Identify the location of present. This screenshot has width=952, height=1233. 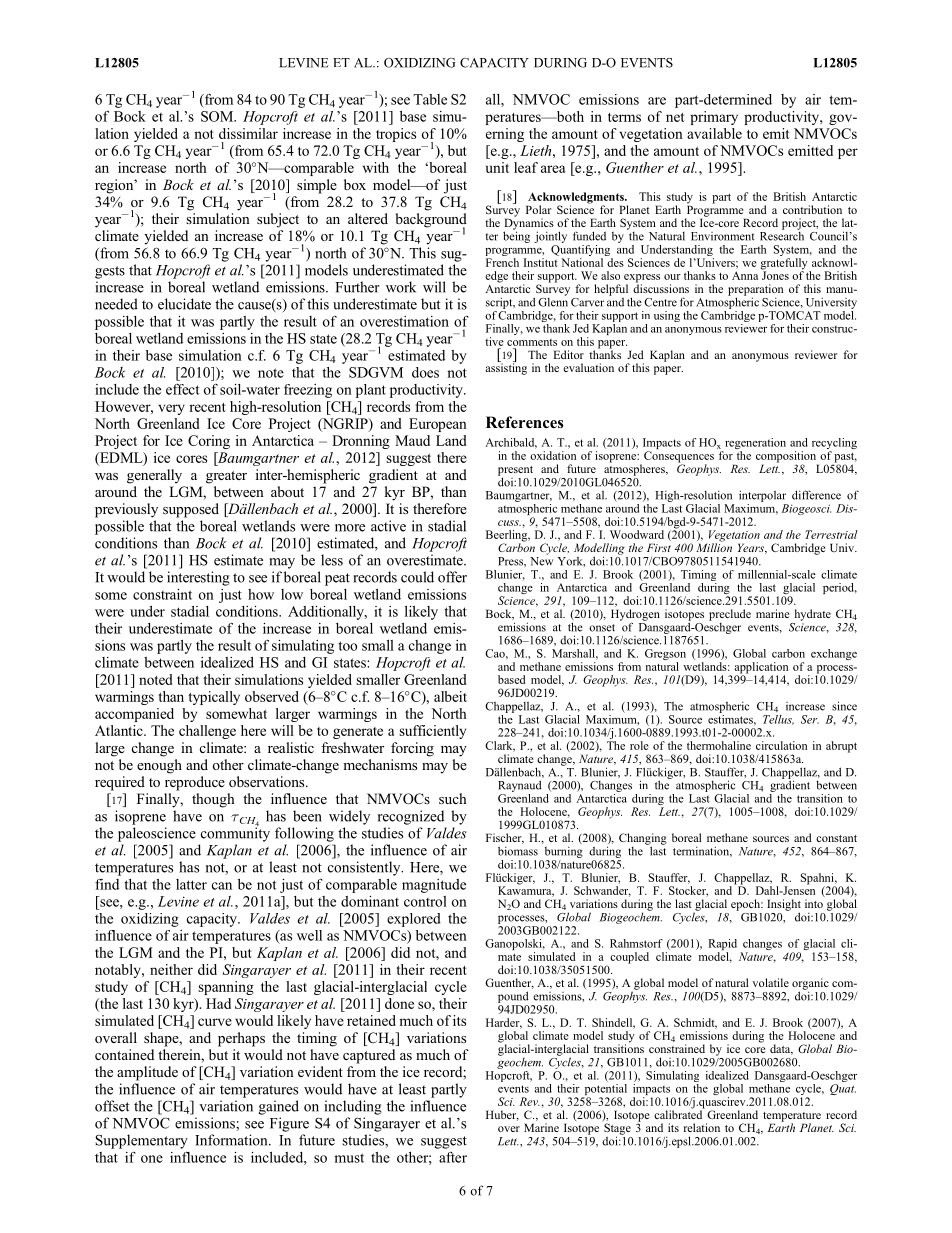
(515, 472).
